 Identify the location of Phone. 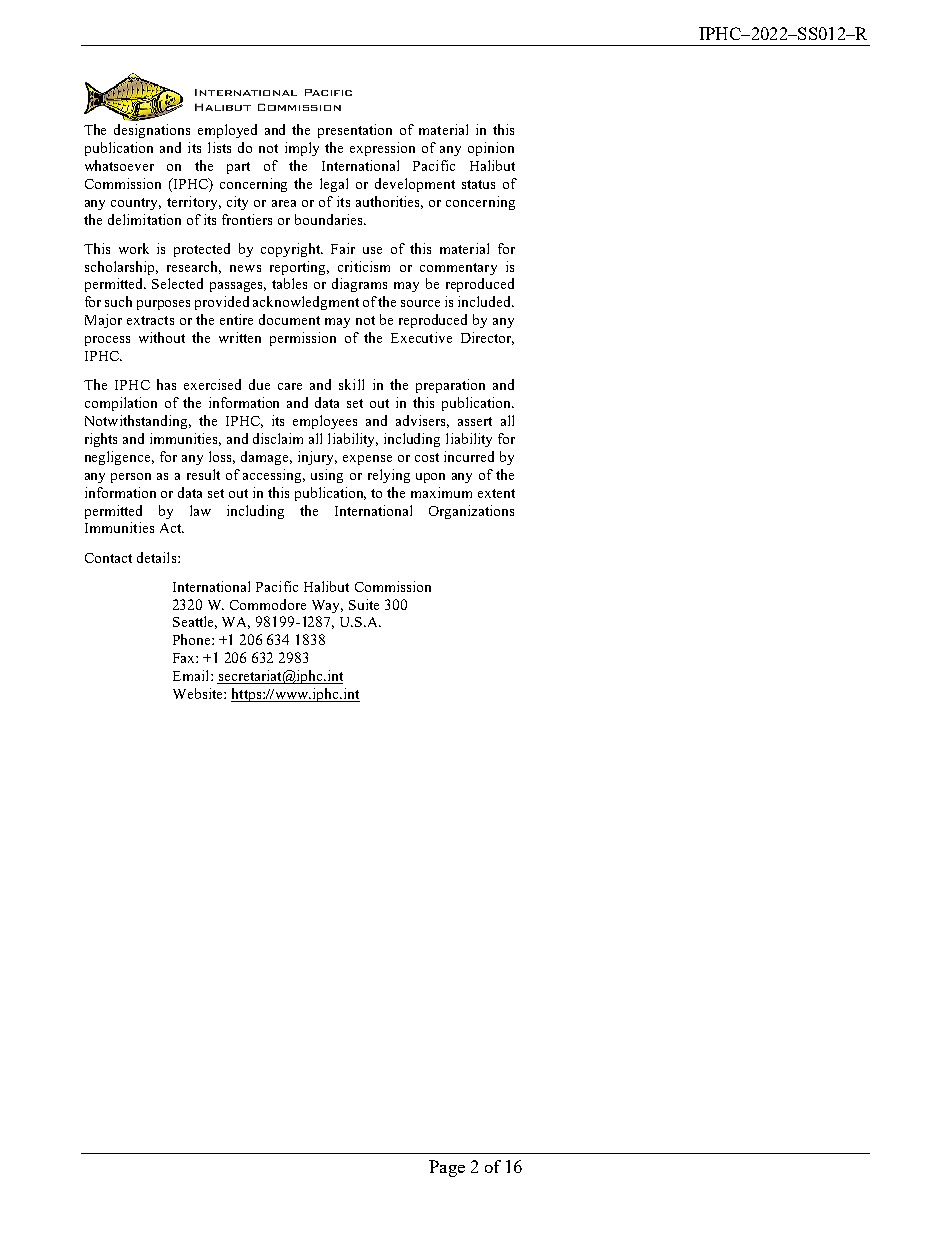
(193, 639).
